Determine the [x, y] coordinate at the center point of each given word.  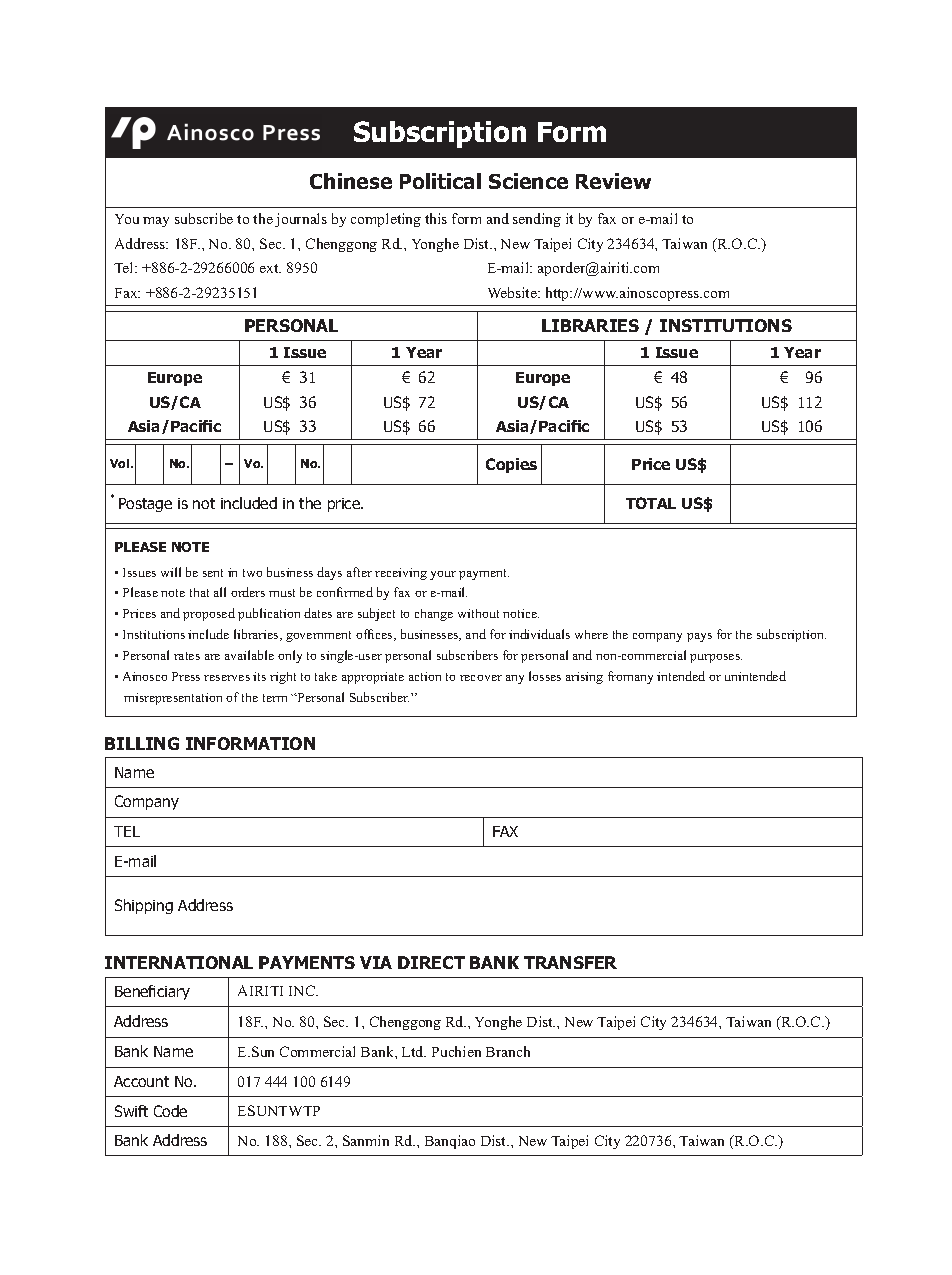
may [156, 222]
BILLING [142, 743]
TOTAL [651, 503]
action [425, 676]
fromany [630, 677]
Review [613, 181]
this [436, 218]
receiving [401, 574]
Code [170, 1111]
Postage [145, 505]
